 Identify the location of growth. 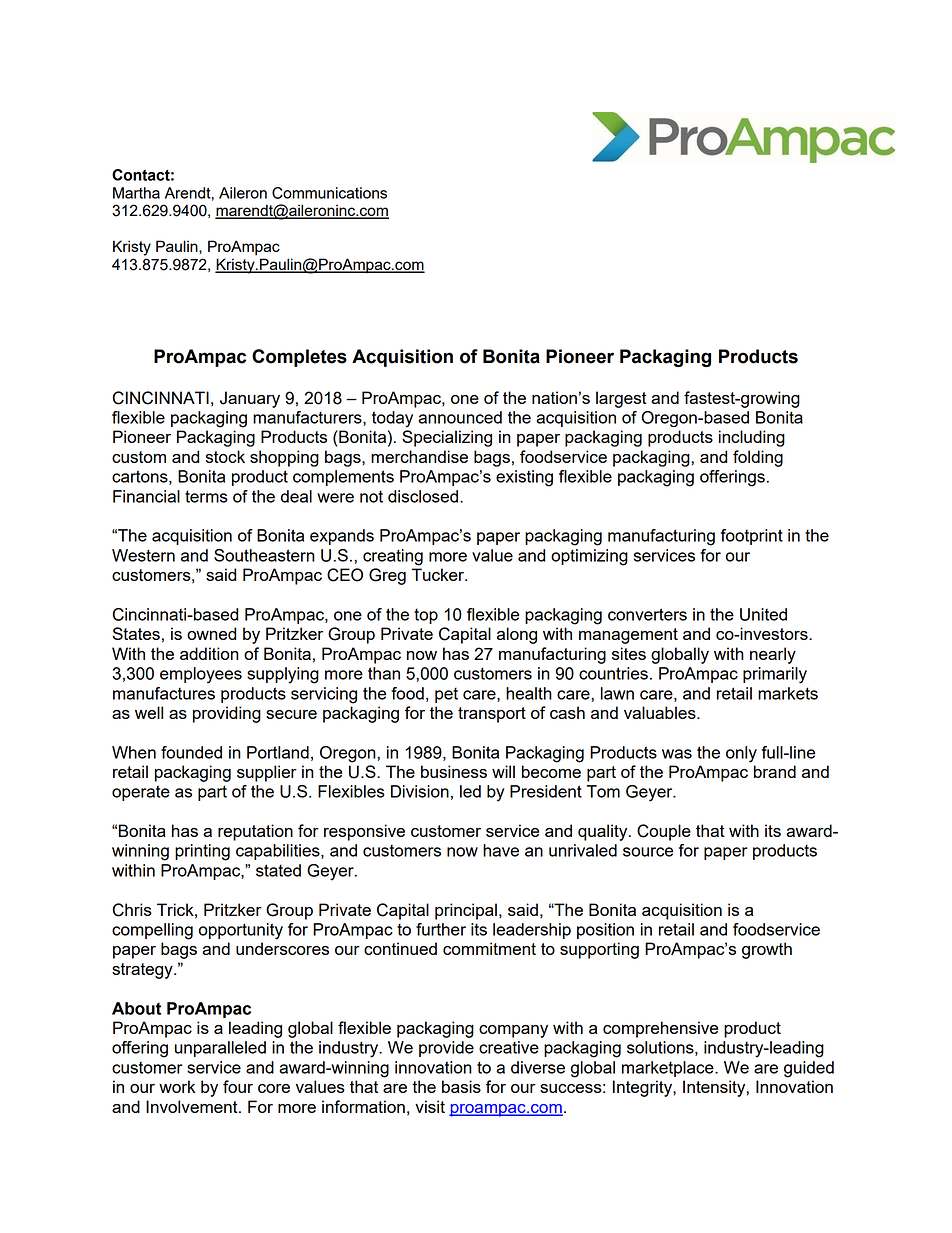
(767, 950).
